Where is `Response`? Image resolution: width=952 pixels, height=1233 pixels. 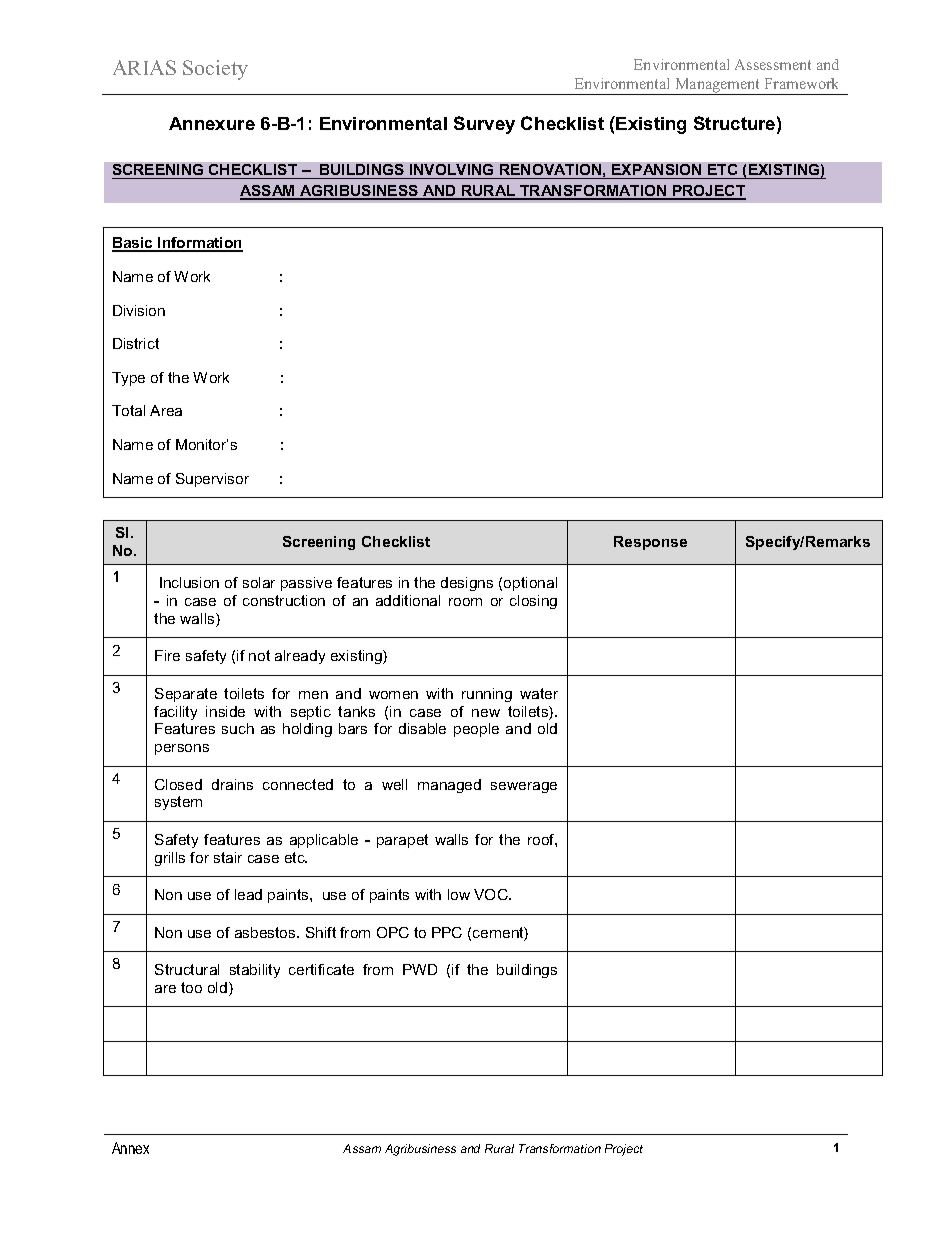 Response is located at coordinates (650, 543).
